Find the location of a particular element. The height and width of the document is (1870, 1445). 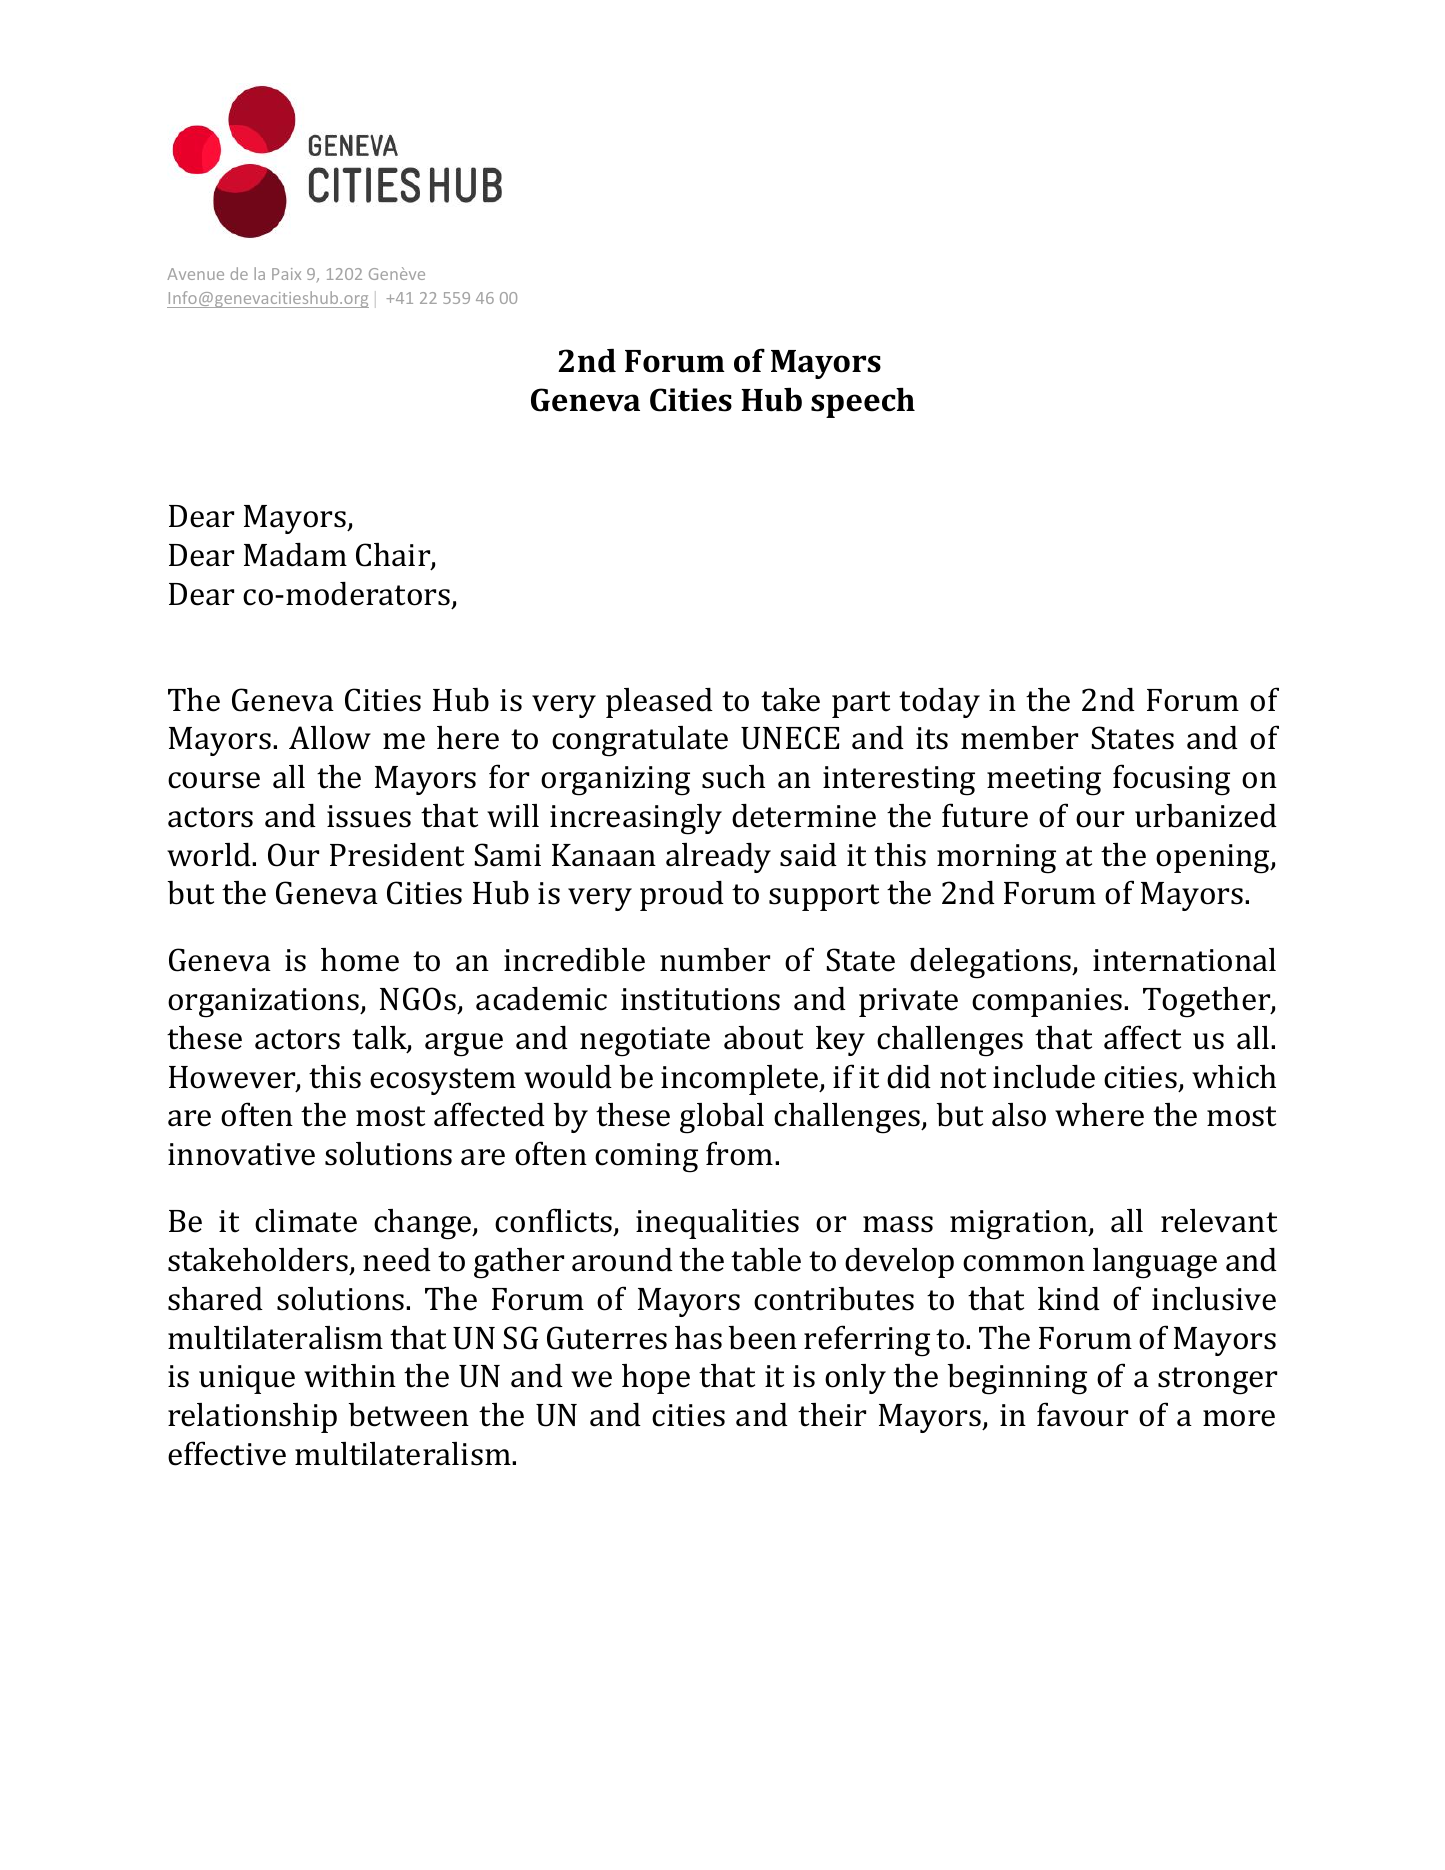

President is located at coordinates (397, 855).
